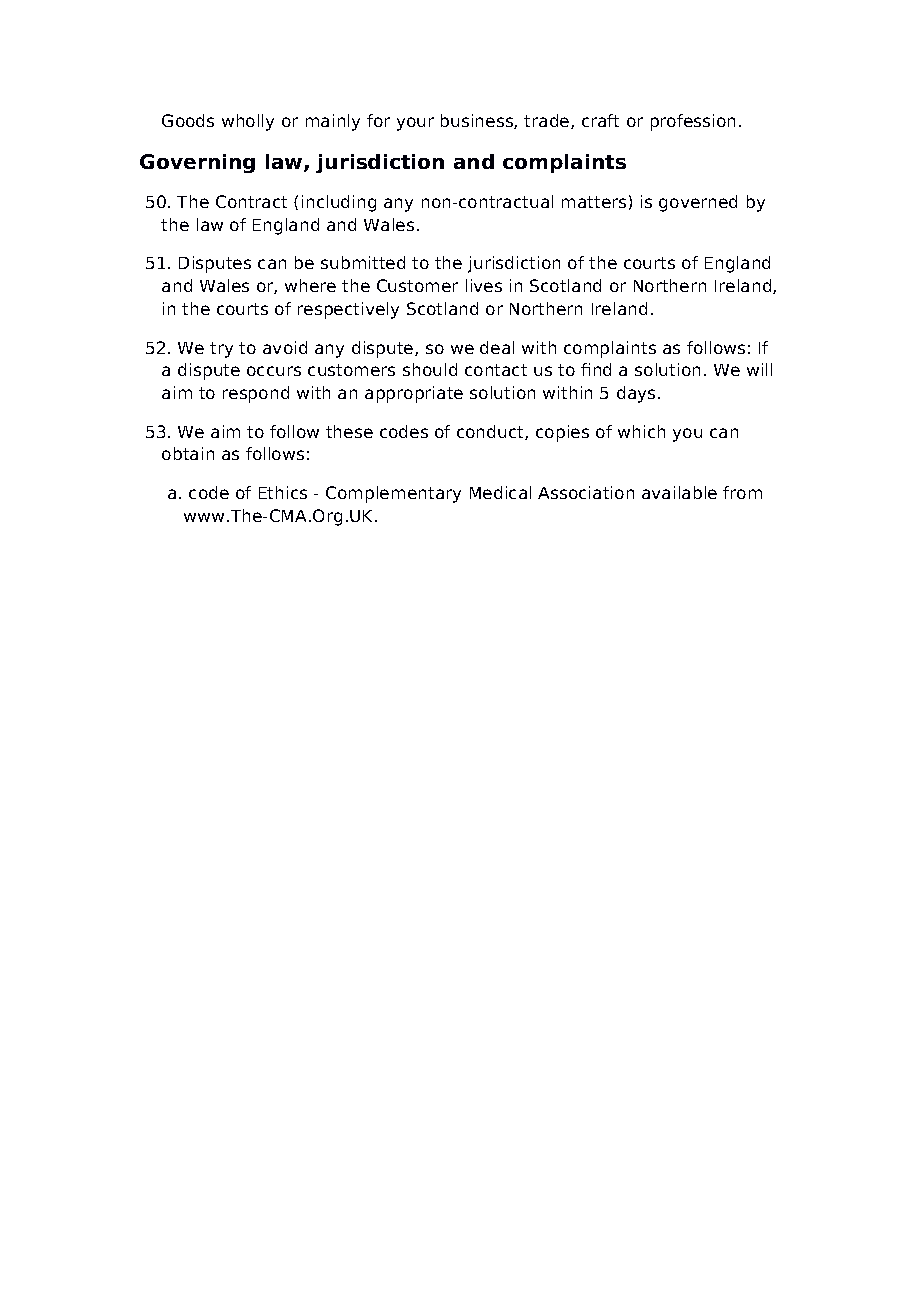  What do you see at coordinates (415, 124) in the screenshot?
I see `your` at bounding box center [415, 124].
